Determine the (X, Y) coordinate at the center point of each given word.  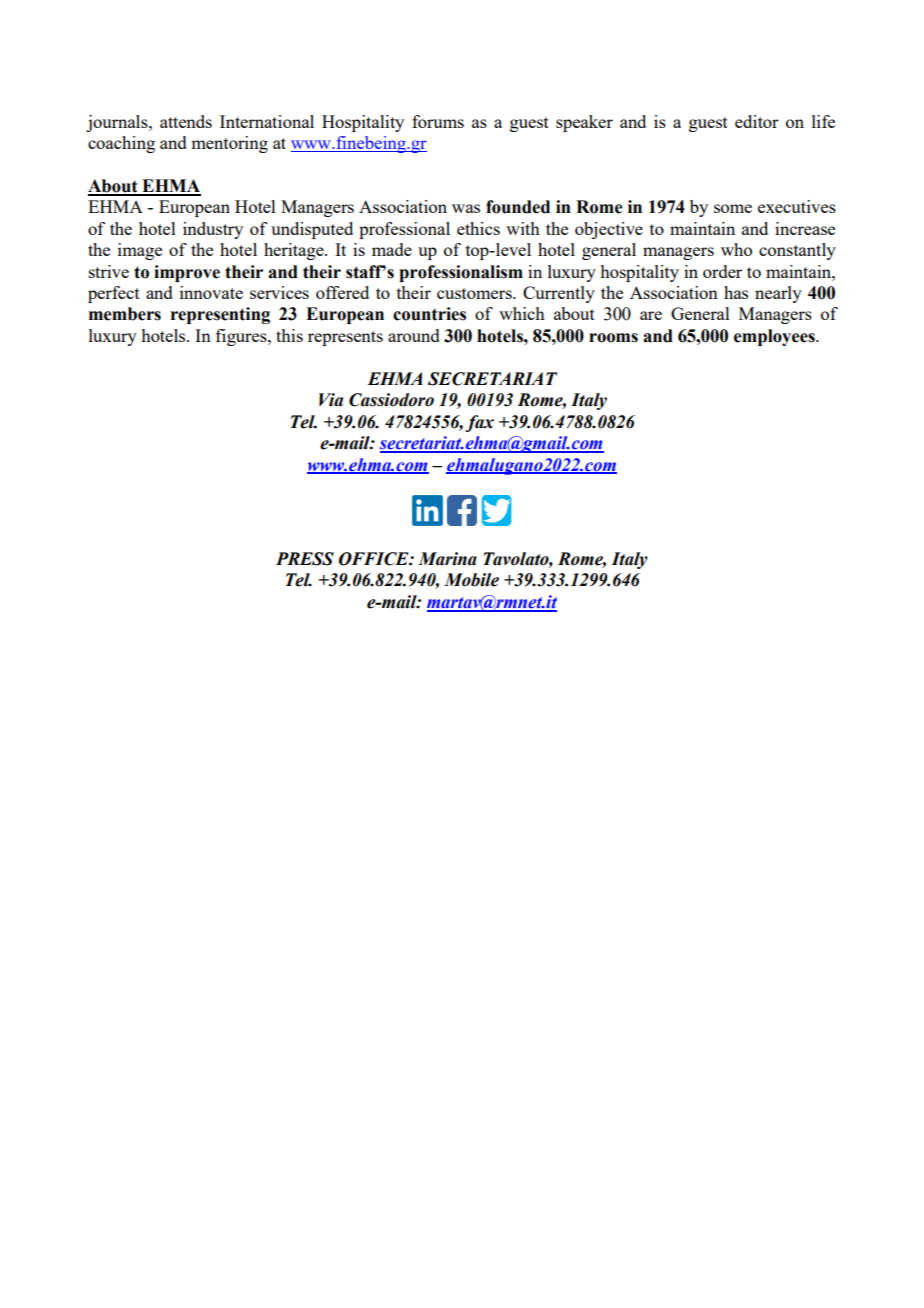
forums (438, 121)
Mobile (471, 580)
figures (242, 337)
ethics (478, 228)
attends (186, 121)
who (736, 249)
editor (757, 121)
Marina (447, 559)
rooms (613, 338)
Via (331, 400)
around (414, 335)
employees (775, 337)
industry (213, 230)
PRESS (305, 559)
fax (479, 423)
